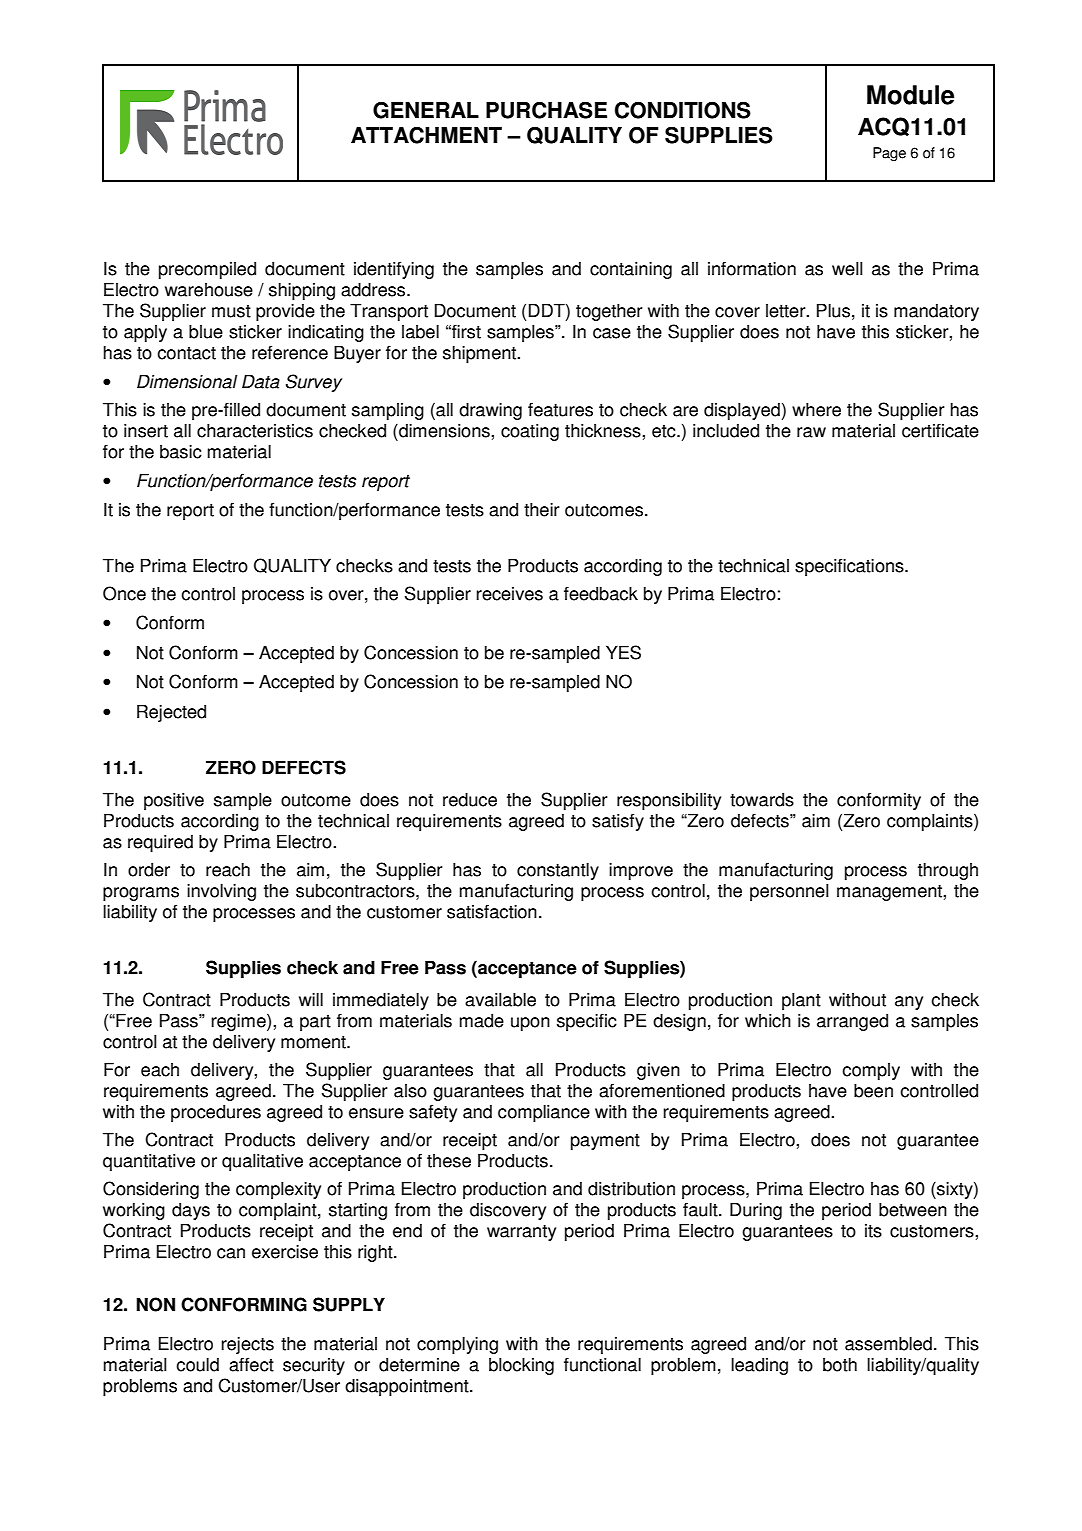  Describe the element at coordinates (207, 270) in the screenshot. I see `precompiled` at that location.
